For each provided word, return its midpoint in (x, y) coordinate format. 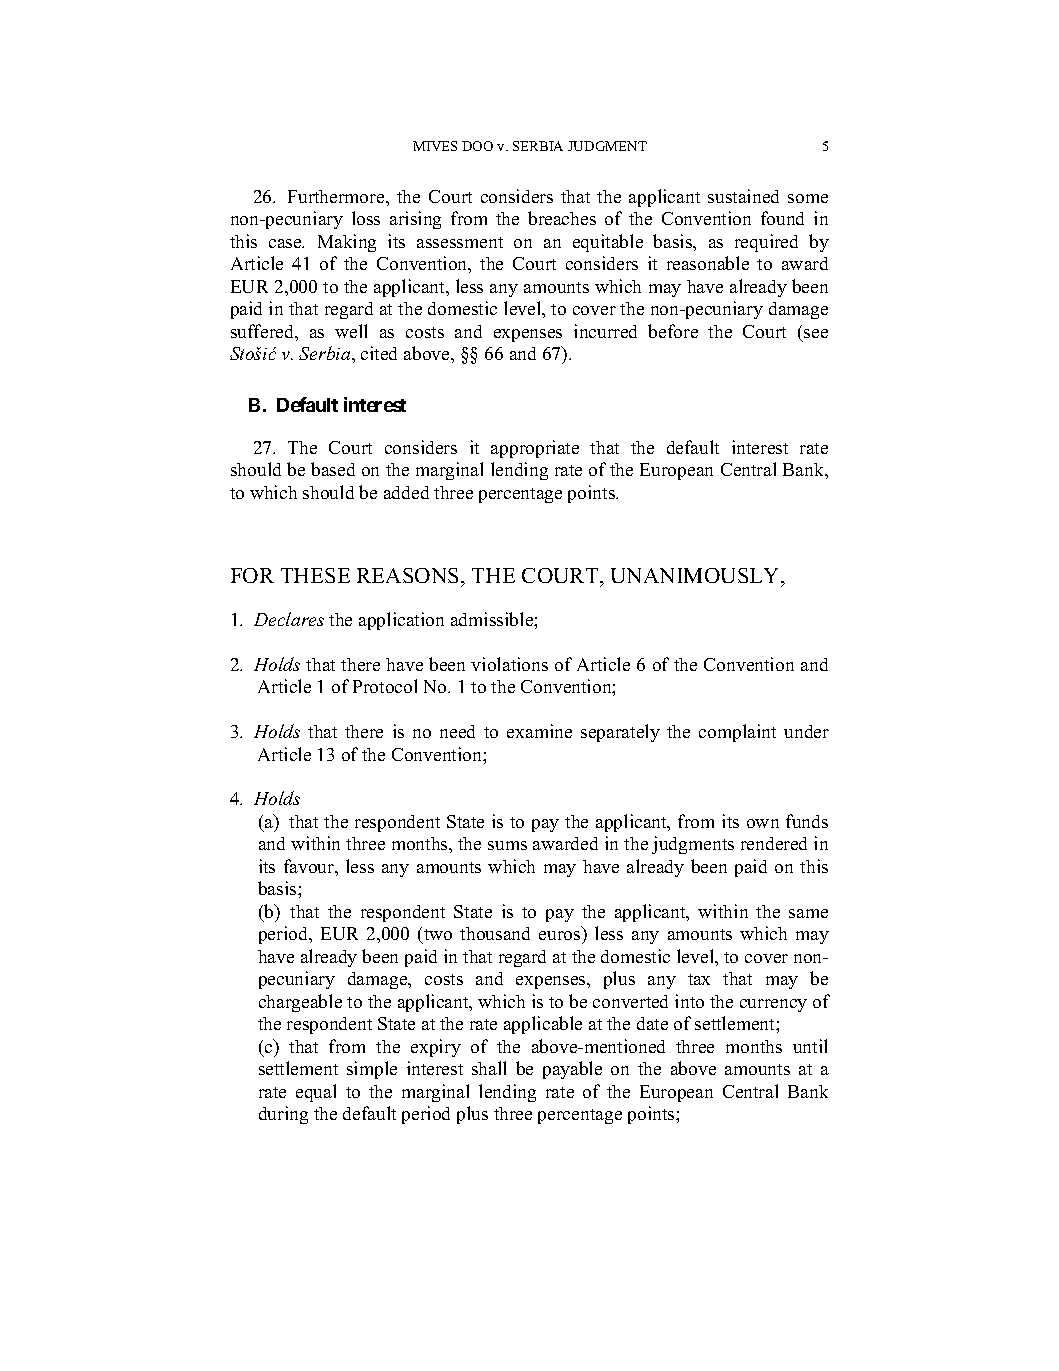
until (810, 1046)
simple (372, 1070)
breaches (562, 218)
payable (572, 1070)
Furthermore (337, 196)
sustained (743, 196)
